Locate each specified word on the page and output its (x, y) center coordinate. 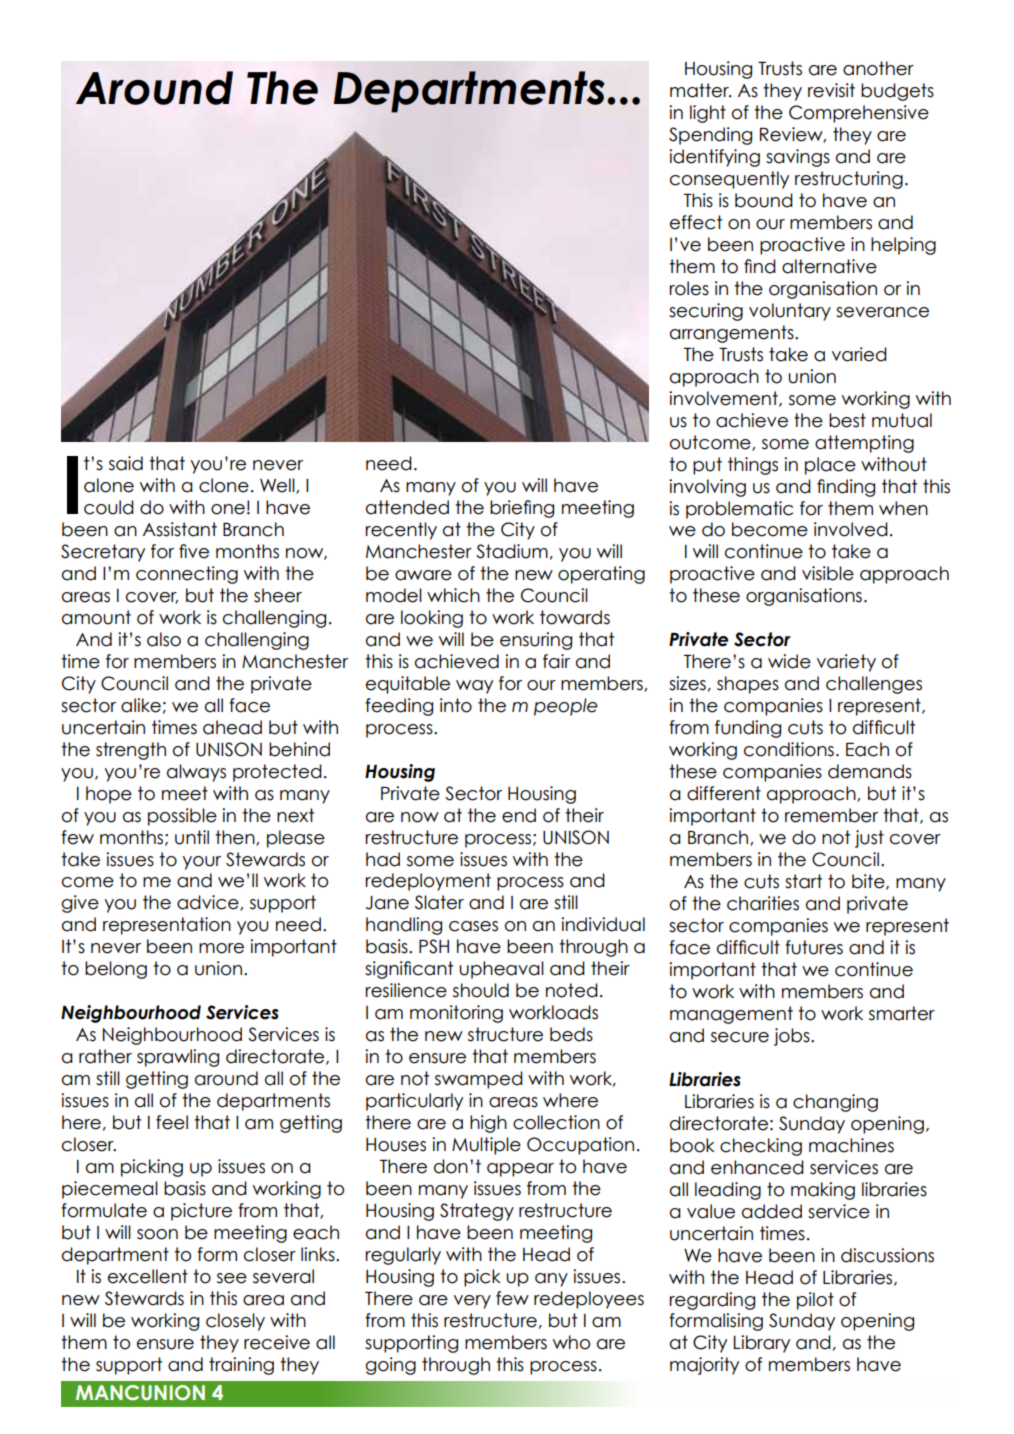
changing (835, 1103)
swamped (479, 1080)
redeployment (428, 882)
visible (828, 573)
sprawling (178, 1058)
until (192, 837)
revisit (831, 90)
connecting (187, 575)
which (453, 595)
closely (235, 1322)
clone (224, 485)
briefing (522, 509)
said (126, 463)
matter (700, 90)
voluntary (790, 312)
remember (831, 815)
